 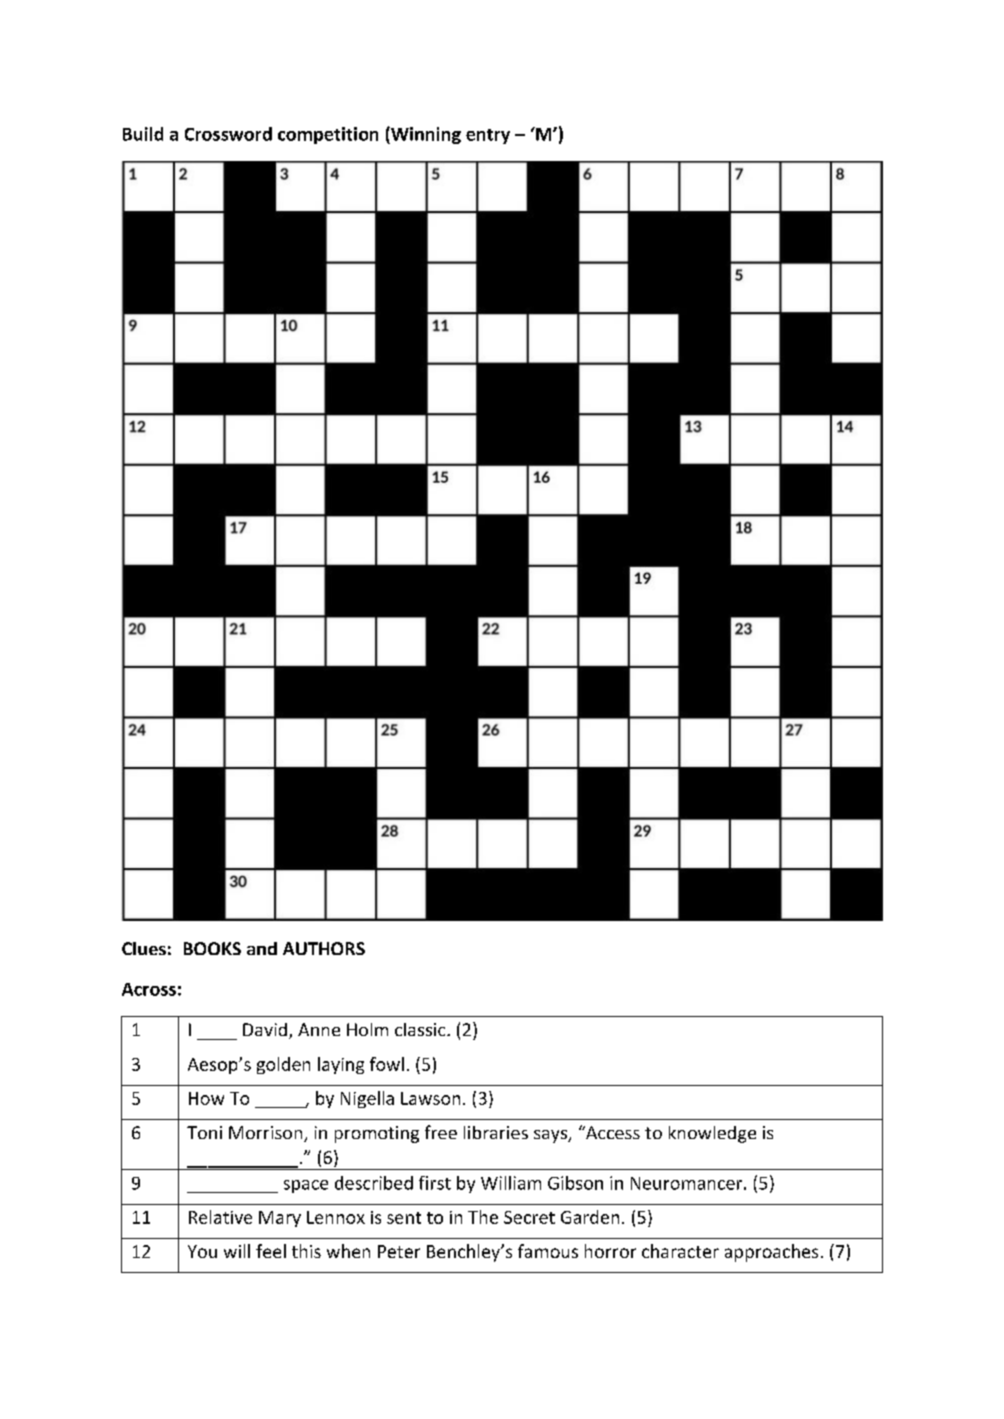 What do you see at coordinates (228, 134) in the document?
I see `Crossword` at bounding box center [228, 134].
